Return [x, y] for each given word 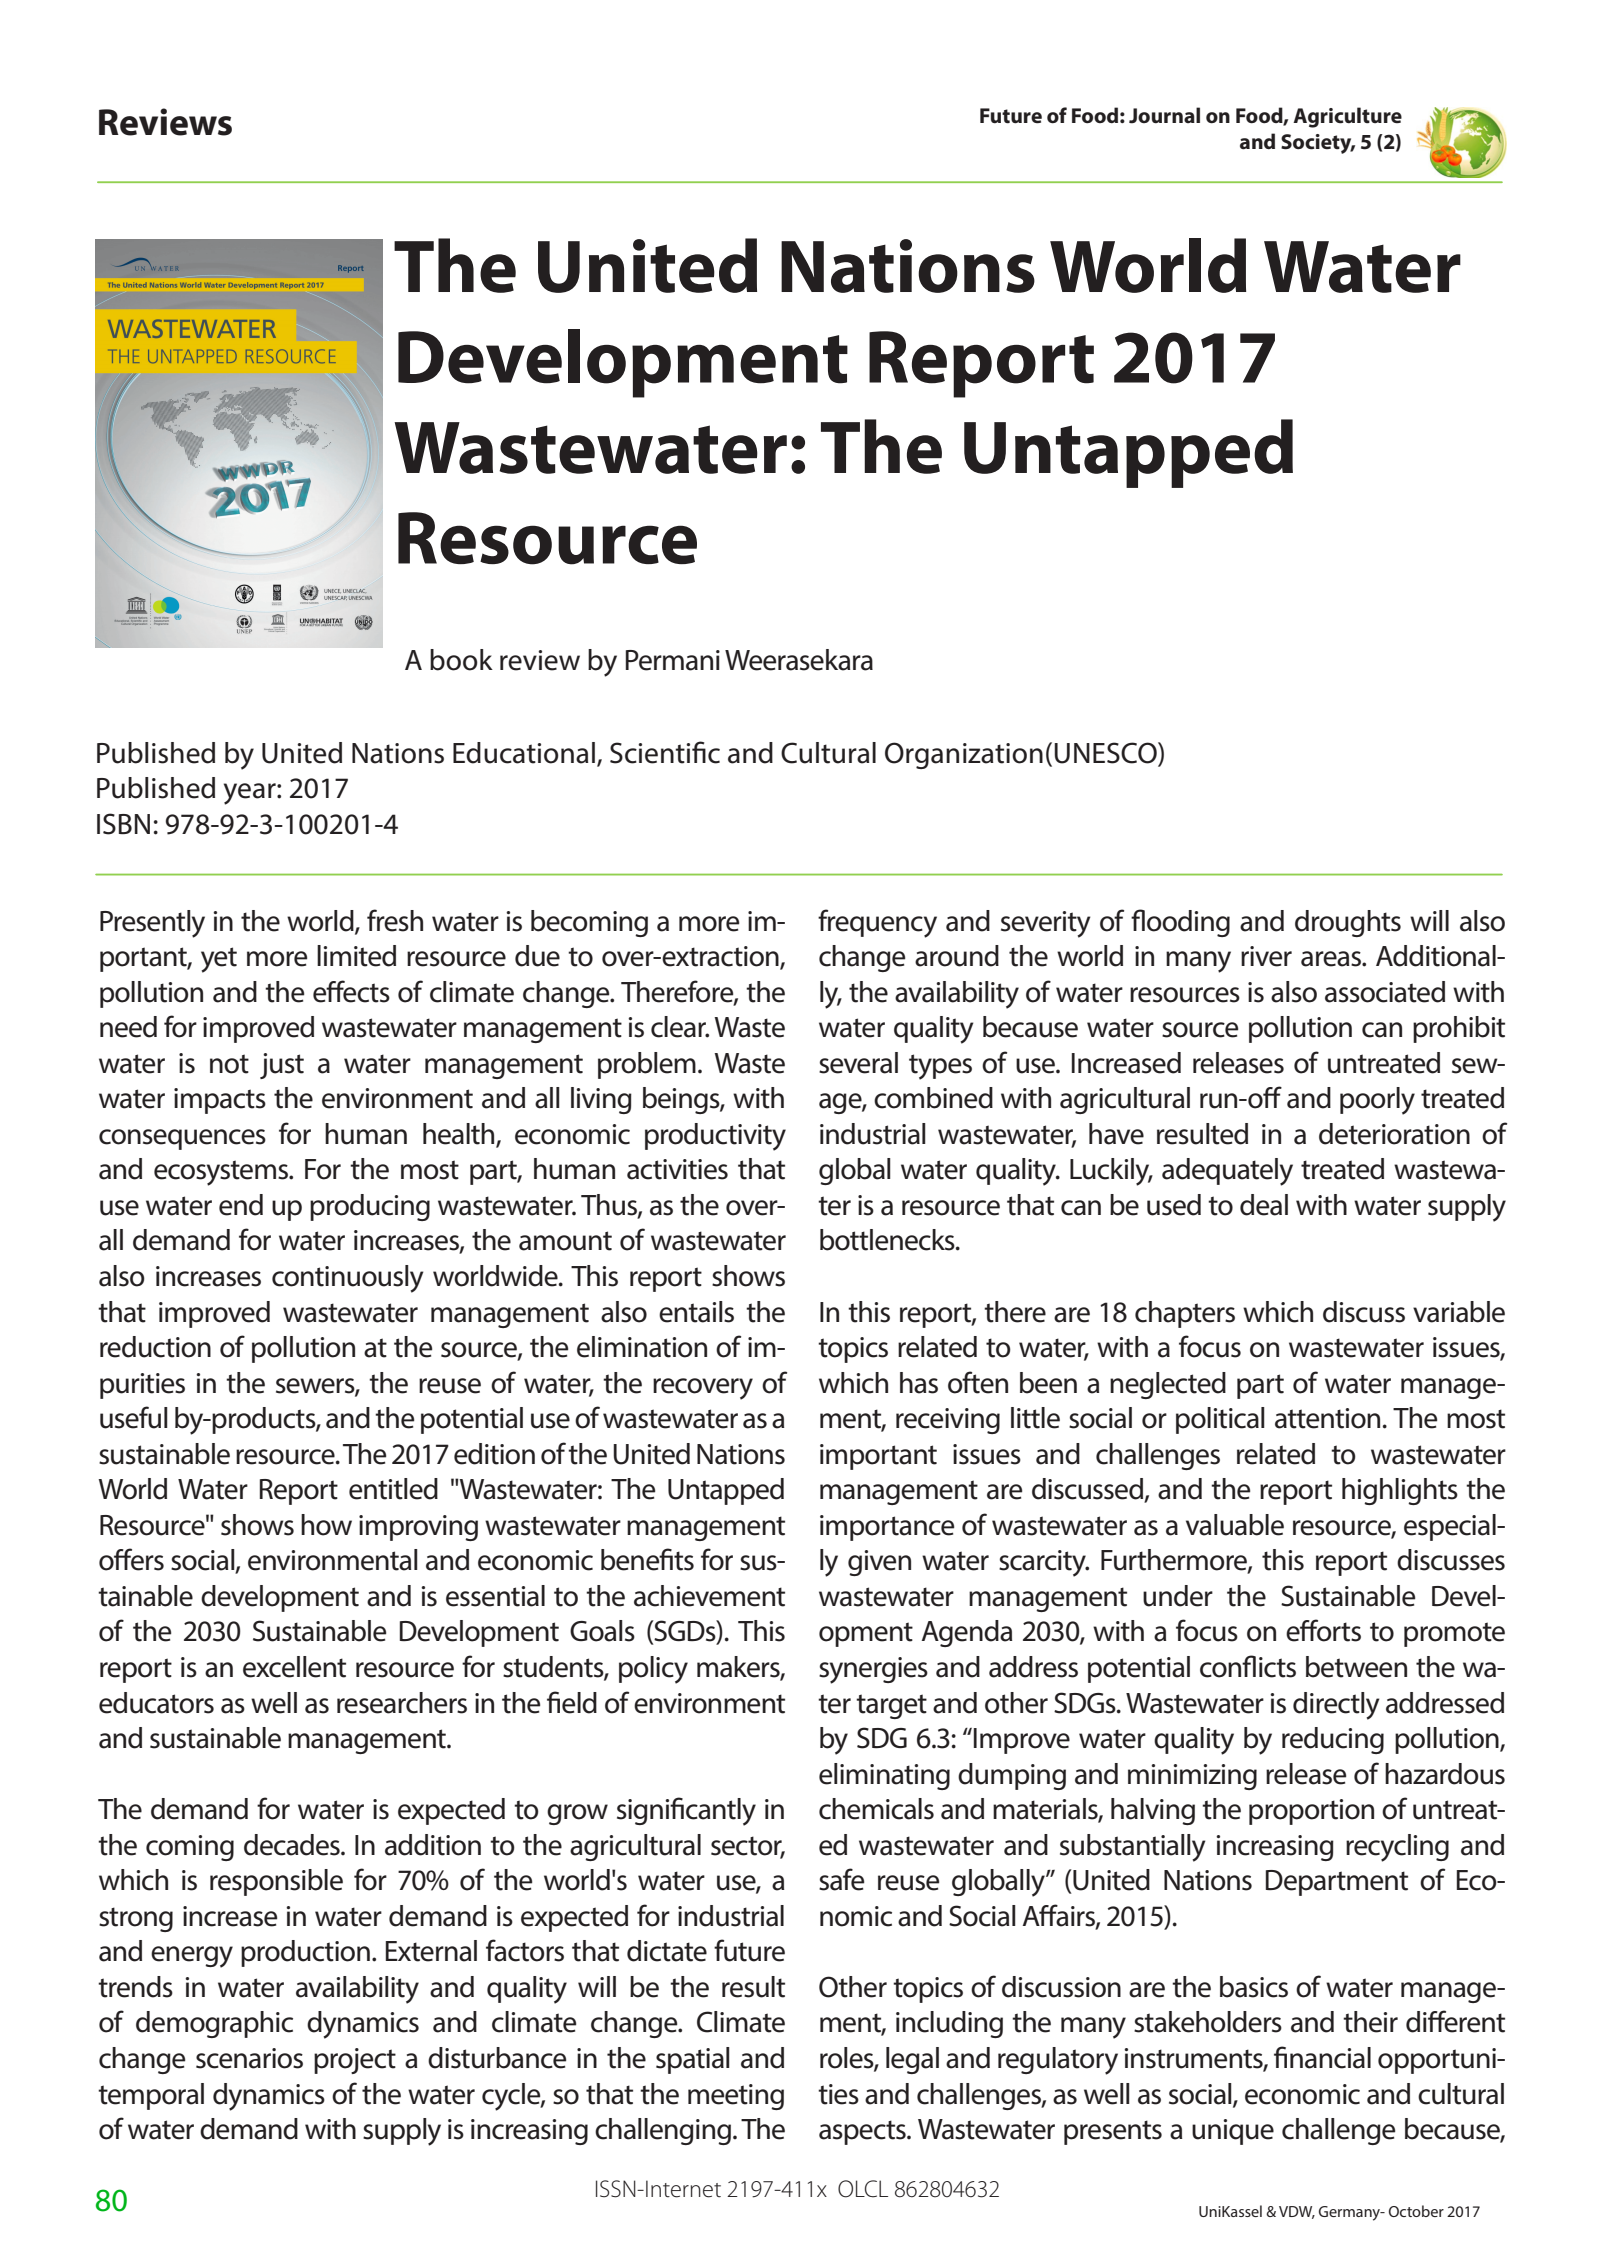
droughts [1348, 923]
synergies [873, 1670]
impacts [220, 1101]
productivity [715, 1137]
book [461, 660]
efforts [1323, 1630]
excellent [294, 1667]
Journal [1164, 115]
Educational [524, 753]
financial [1322, 2057]
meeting [736, 2097]
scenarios [249, 2058]
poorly [1377, 1101]
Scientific [665, 752]
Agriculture [1347, 117]
